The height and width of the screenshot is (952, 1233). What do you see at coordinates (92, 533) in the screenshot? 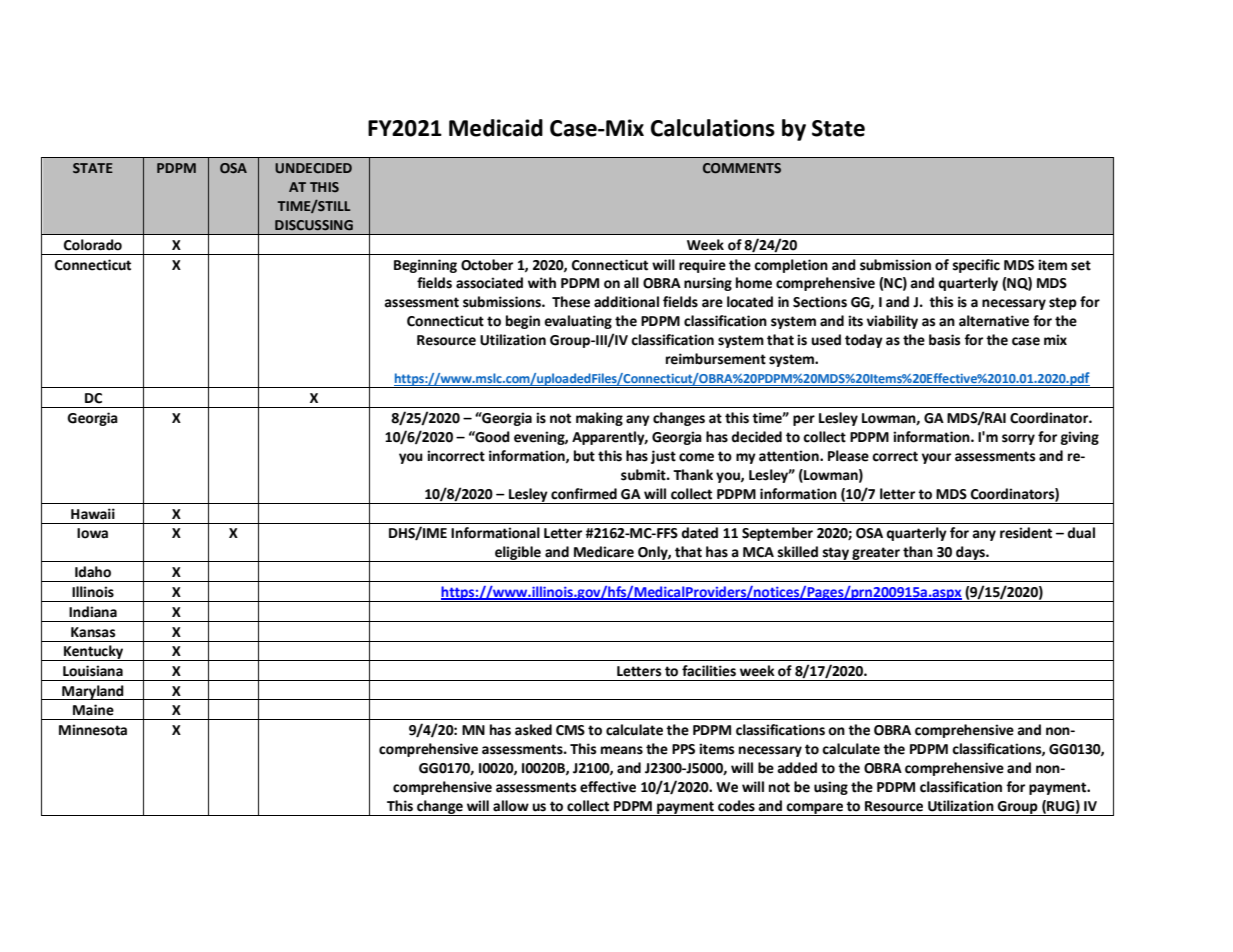
I see `Iowa` at bounding box center [92, 533].
